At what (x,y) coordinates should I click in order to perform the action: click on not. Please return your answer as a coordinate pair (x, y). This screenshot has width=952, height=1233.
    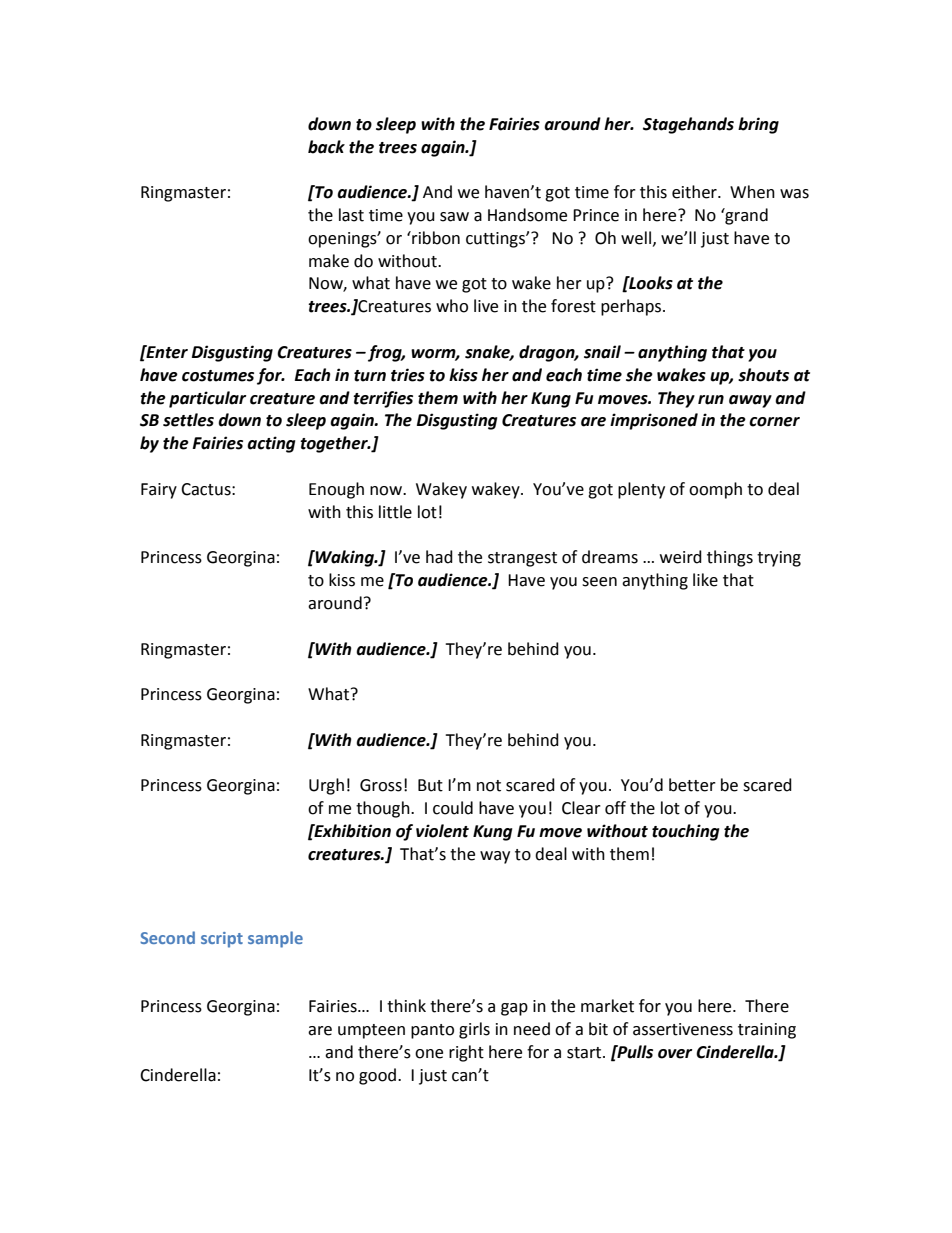
    Looking at the image, I should click on (489, 786).
